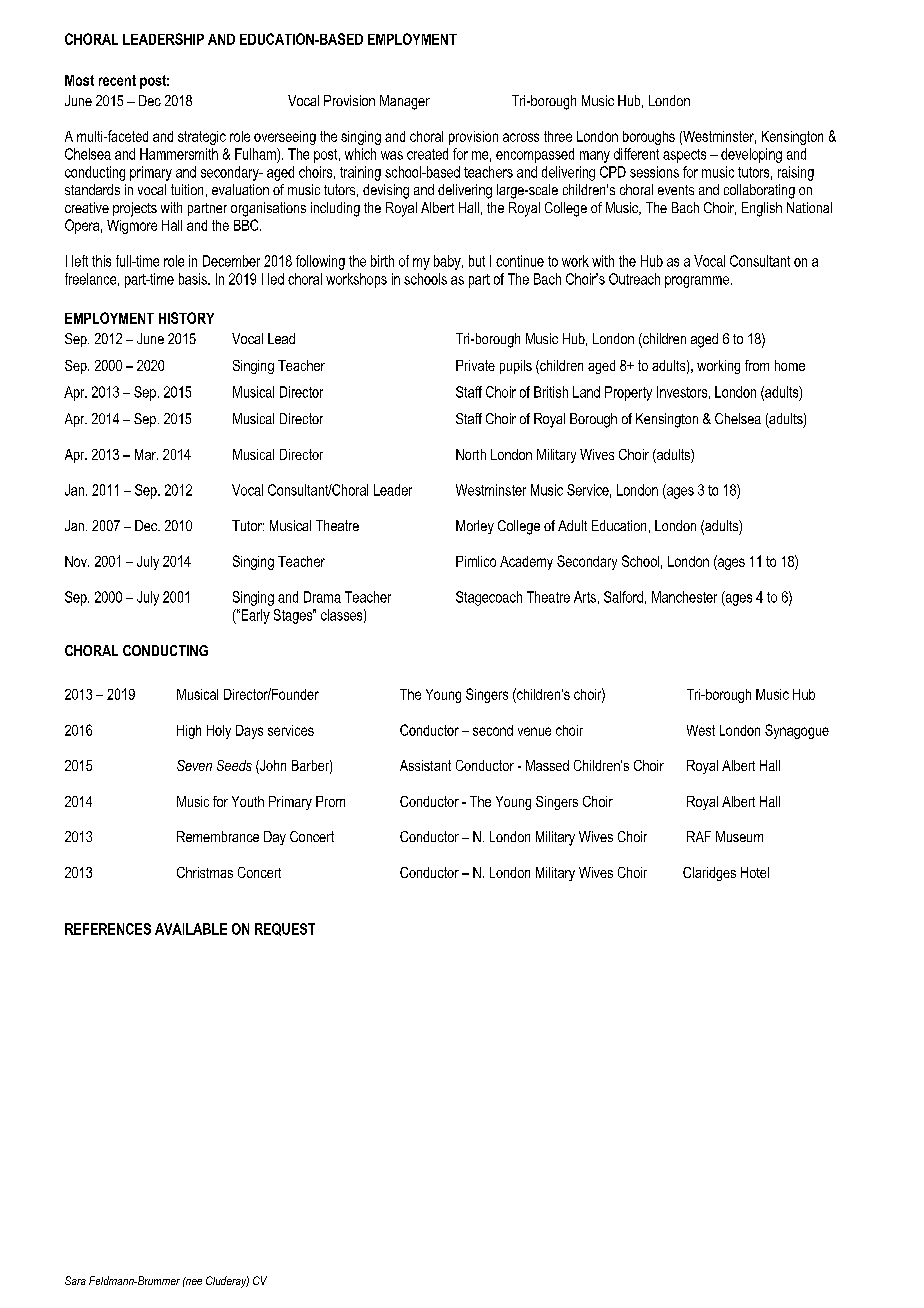 The width and height of the screenshot is (924, 1308). Describe the element at coordinates (75, 1280) in the screenshot. I see `Sara` at that location.
